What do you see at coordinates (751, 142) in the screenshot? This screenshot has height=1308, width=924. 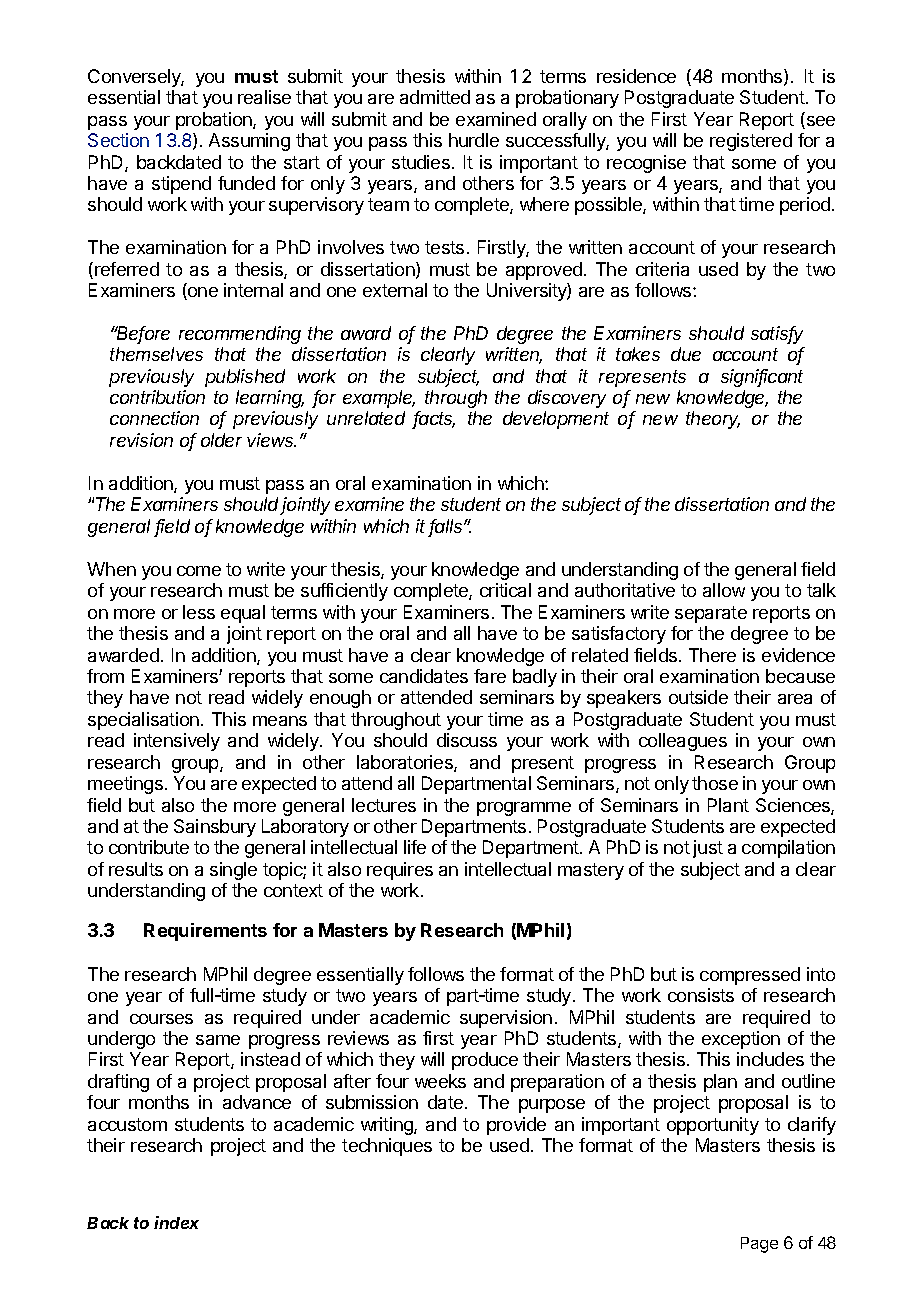 I see `registered` at bounding box center [751, 142].
